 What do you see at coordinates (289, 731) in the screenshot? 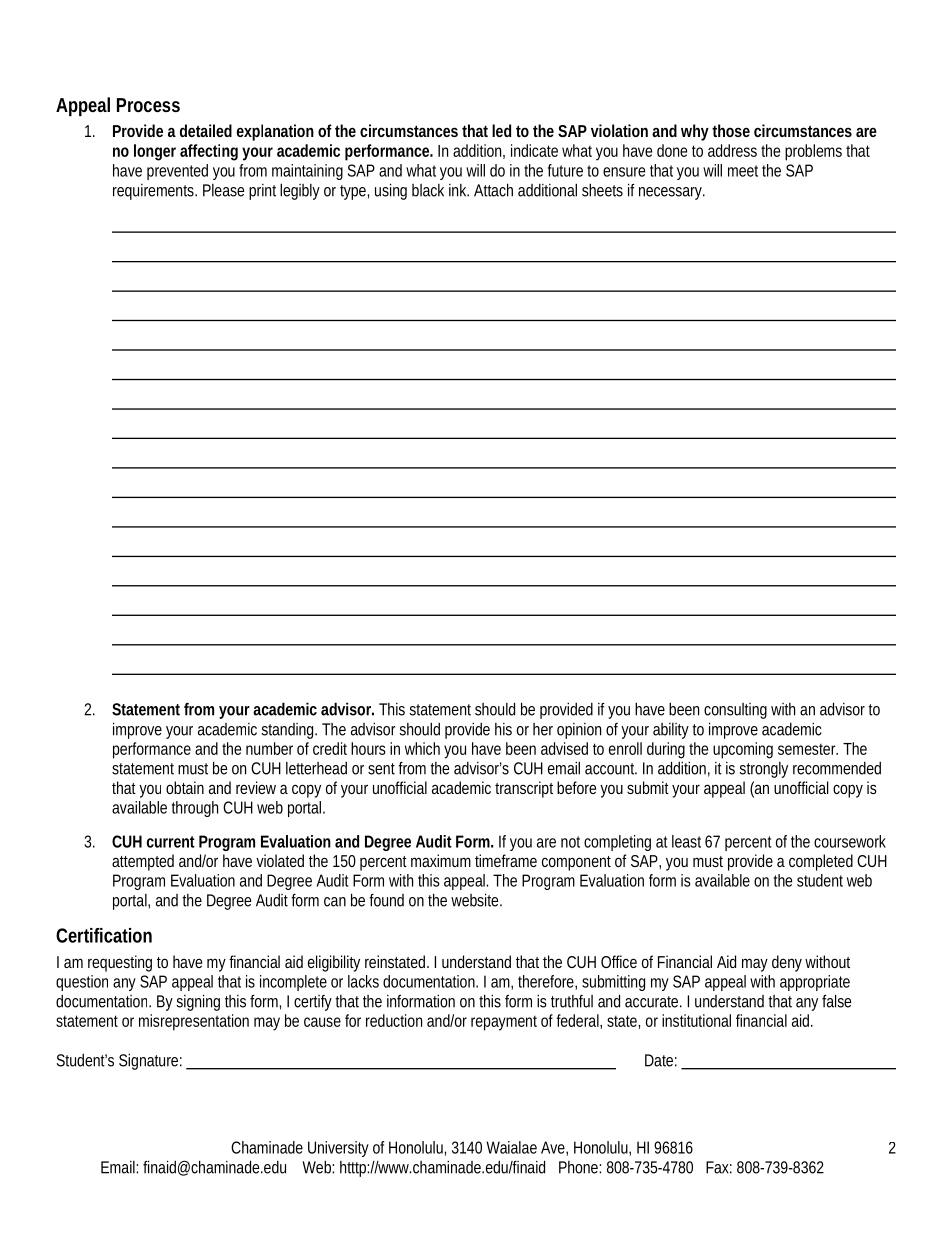
I see `standing` at bounding box center [289, 731].
